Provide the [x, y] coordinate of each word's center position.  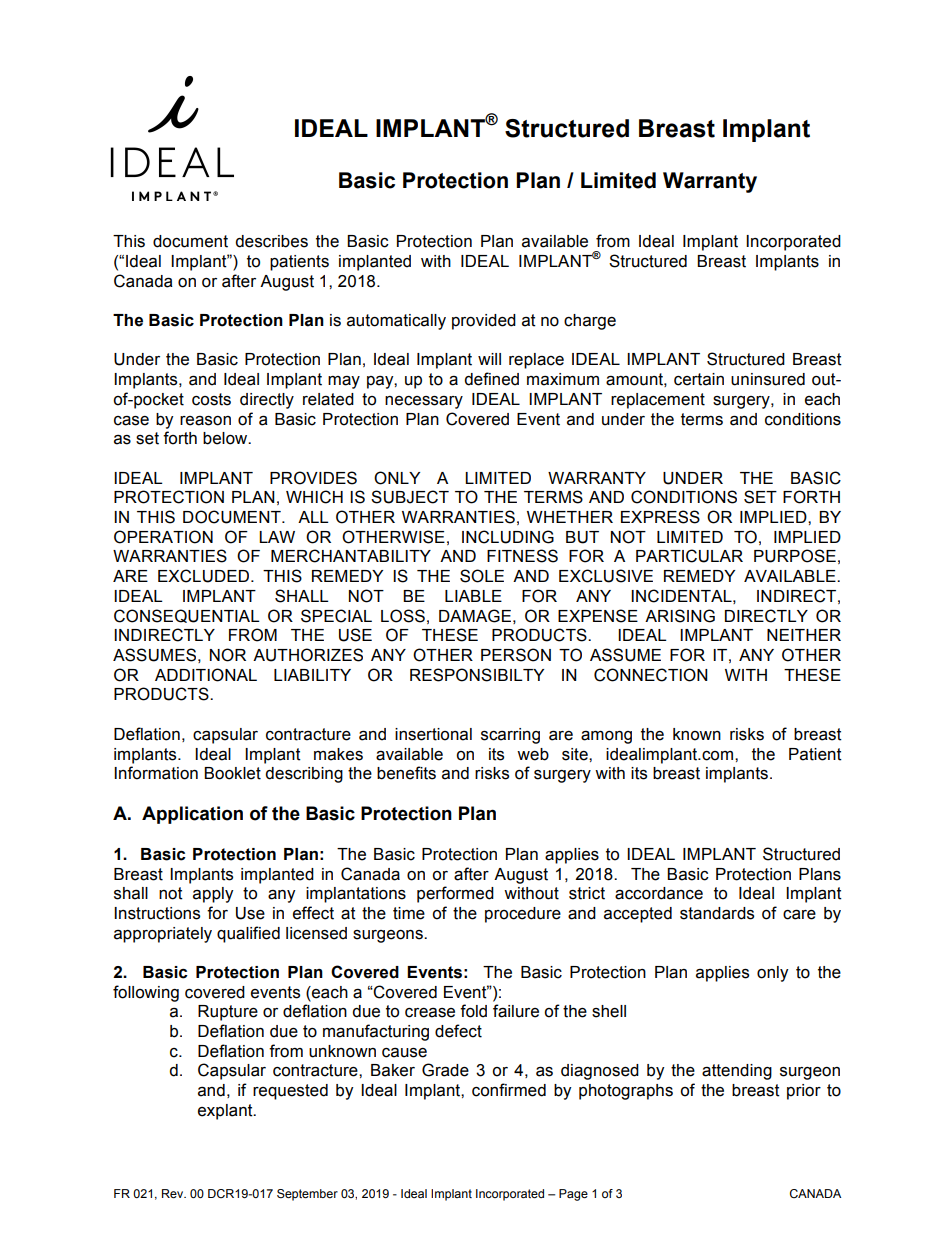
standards [717, 913]
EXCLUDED [205, 576]
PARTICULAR [689, 556]
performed [455, 894]
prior [804, 1092]
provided [484, 322]
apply [213, 895]
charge [590, 322]
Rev [174, 1193]
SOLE [482, 576]
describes [271, 241]
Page [573, 1195]
